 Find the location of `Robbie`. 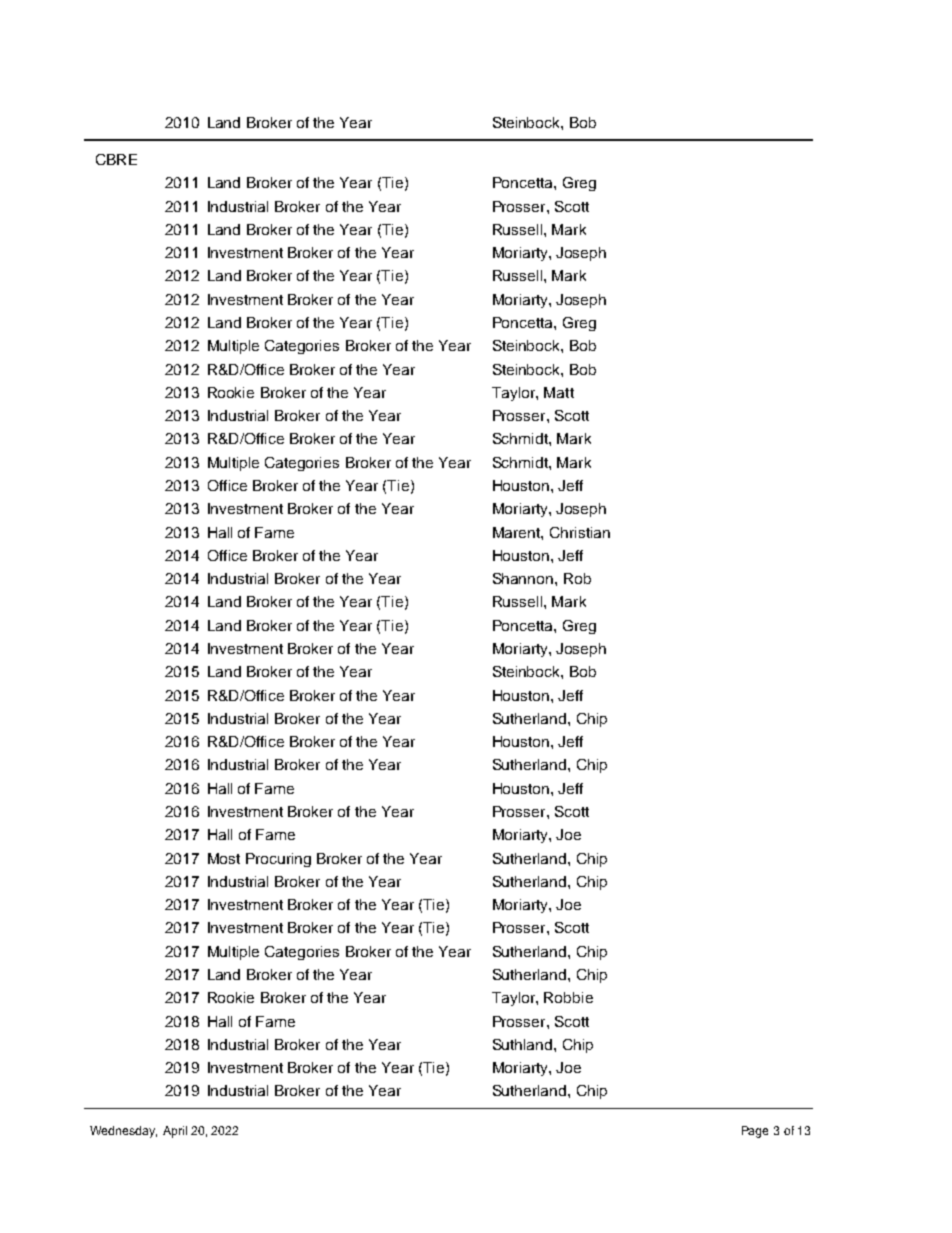

Robbie is located at coordinates (568, 997).
